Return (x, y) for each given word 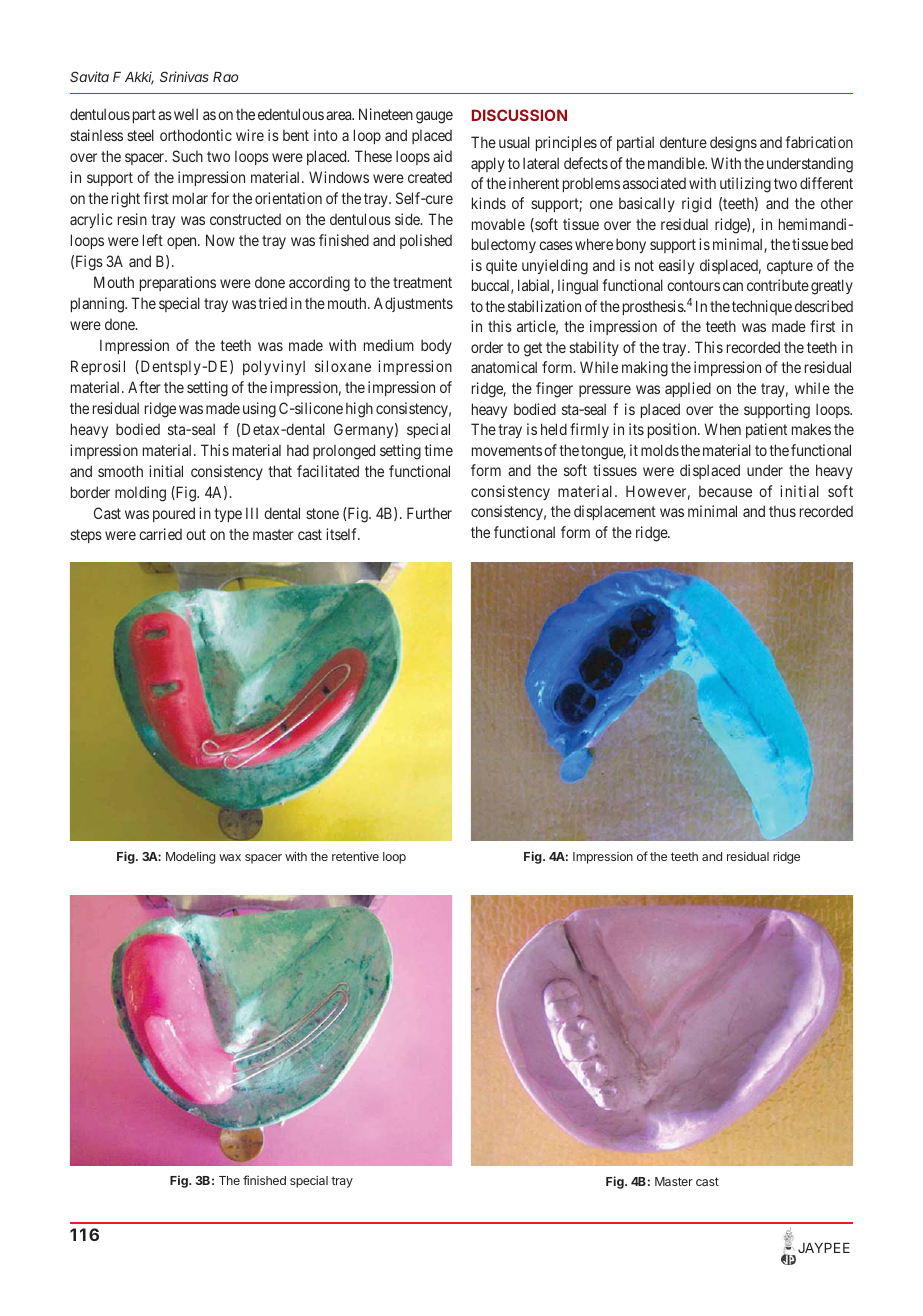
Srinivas (184, 76)
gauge (434, 117)
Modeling (190, 857)
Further (429, 513)
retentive (355, 856)
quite (501, 266)
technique (762, 307)
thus (782, 511)
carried (160, 534)
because (725, 491)
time (438, 450)
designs (733, 144)
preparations (178, 283)
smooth (120, 471)
